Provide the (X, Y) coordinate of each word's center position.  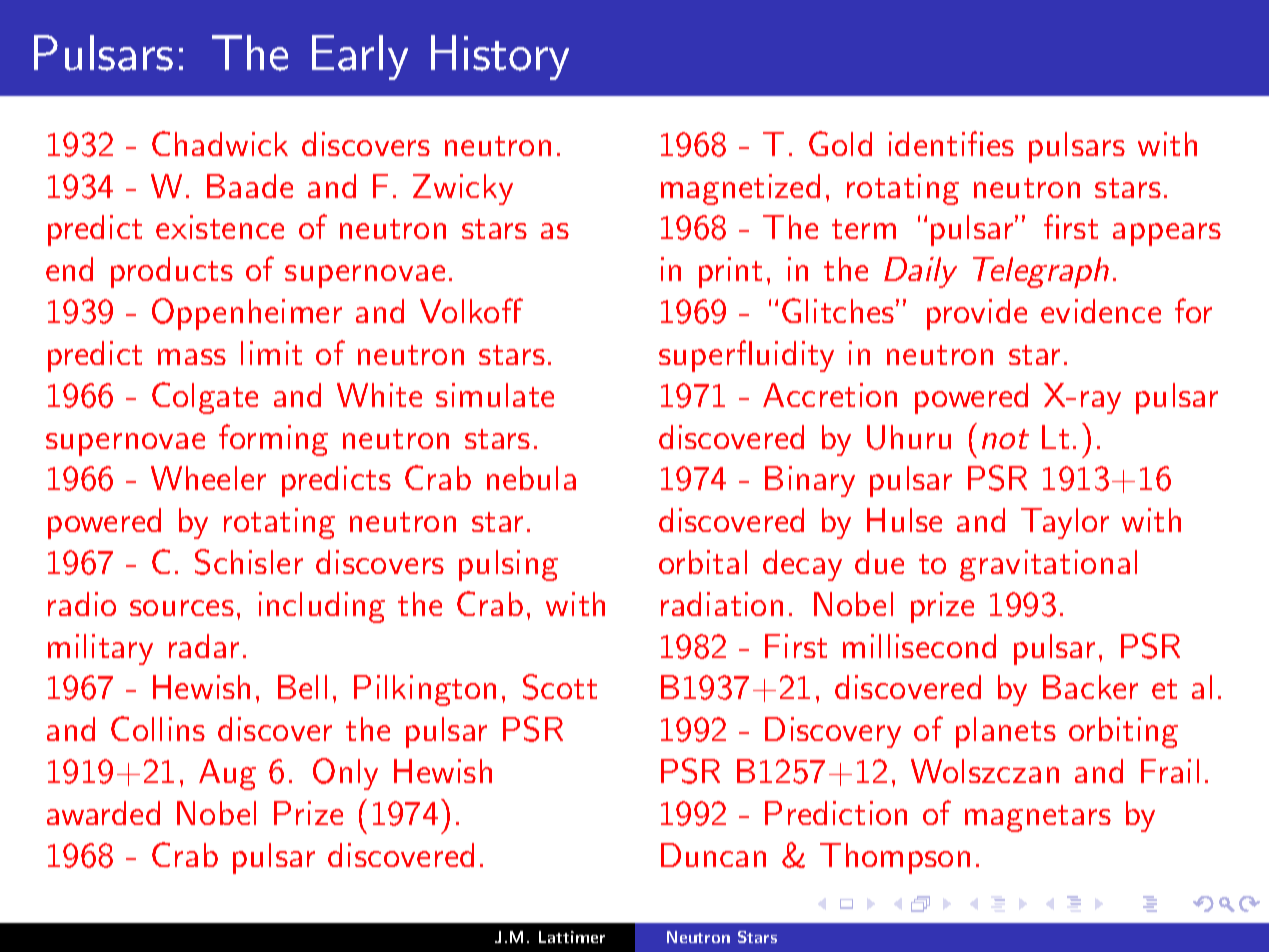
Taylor (1065, 523)
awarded (103, 813)
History (500, 57)
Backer (1090, 687)
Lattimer (572, 937)
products (172, 272)
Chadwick (220, 143)
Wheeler (208, 478)
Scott (560, 687)
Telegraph (1041, 272)
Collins (158, 728)
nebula (531, 478)
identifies (951, 143)
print (730, 272)
